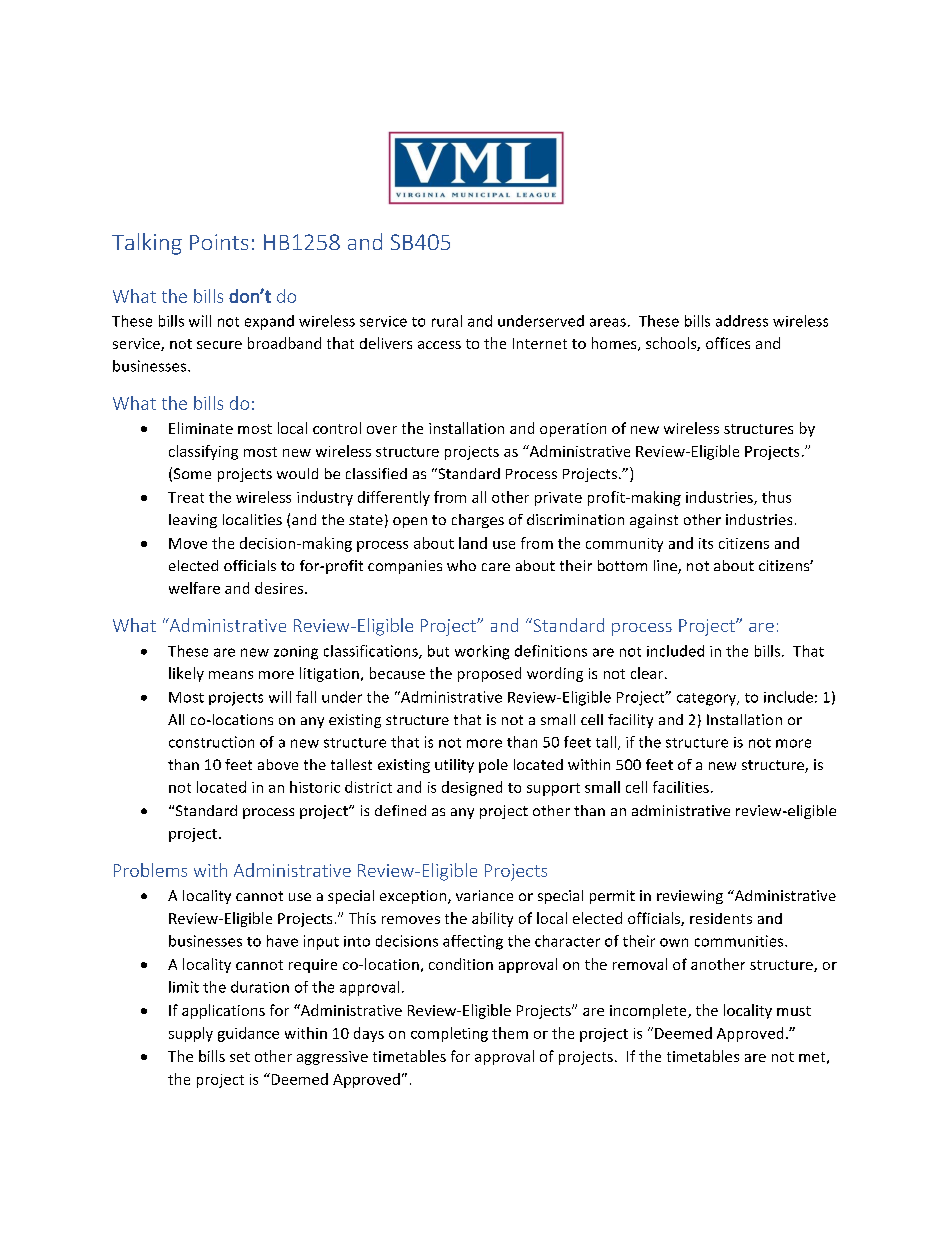 This screenshot has width=952, height=1233. What do you see at coordinates (203, 452) in the screenshot?
I see `classifying` at bounding box center [203, 452].
